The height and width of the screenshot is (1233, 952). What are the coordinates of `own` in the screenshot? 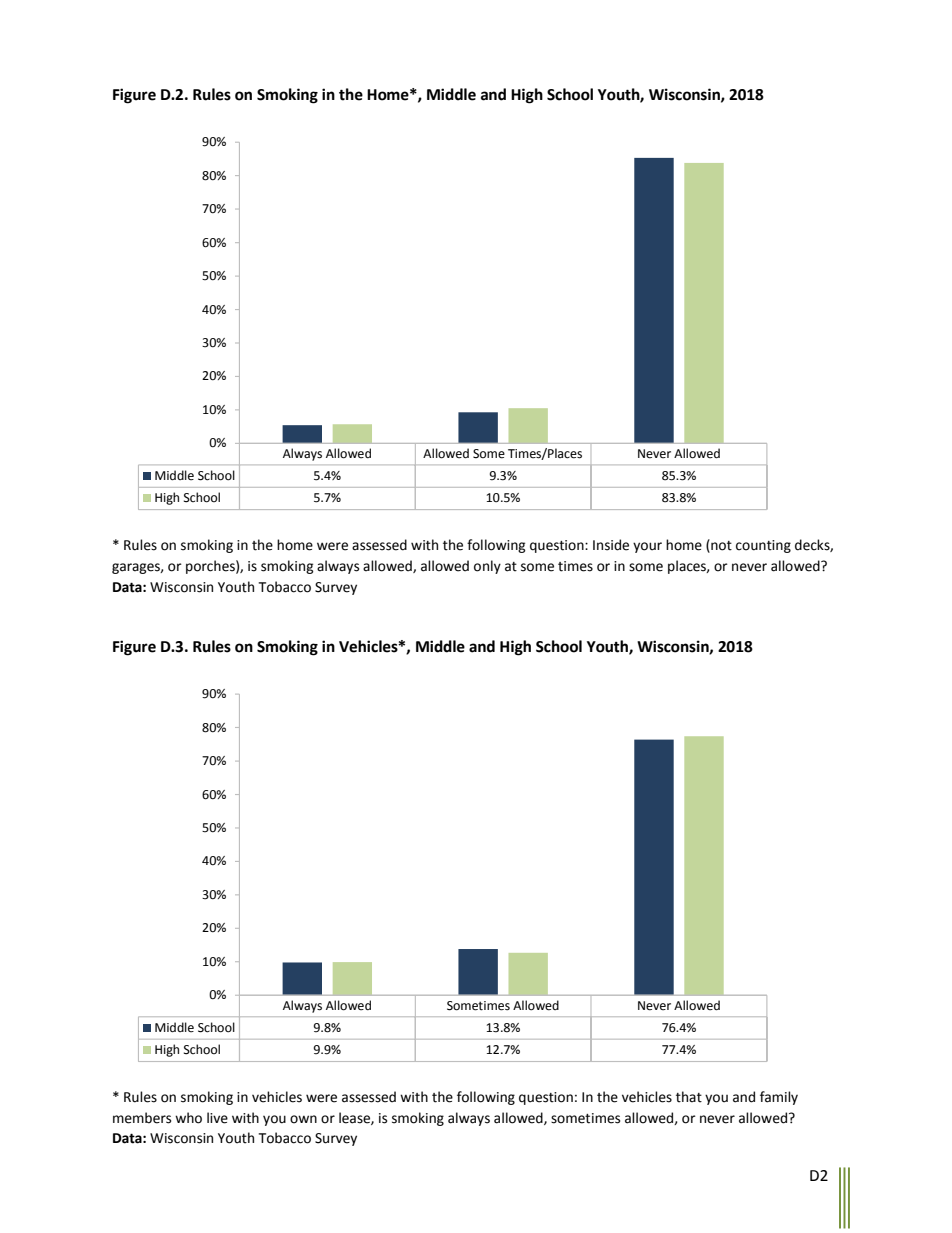 It's located at (303, 1119).
